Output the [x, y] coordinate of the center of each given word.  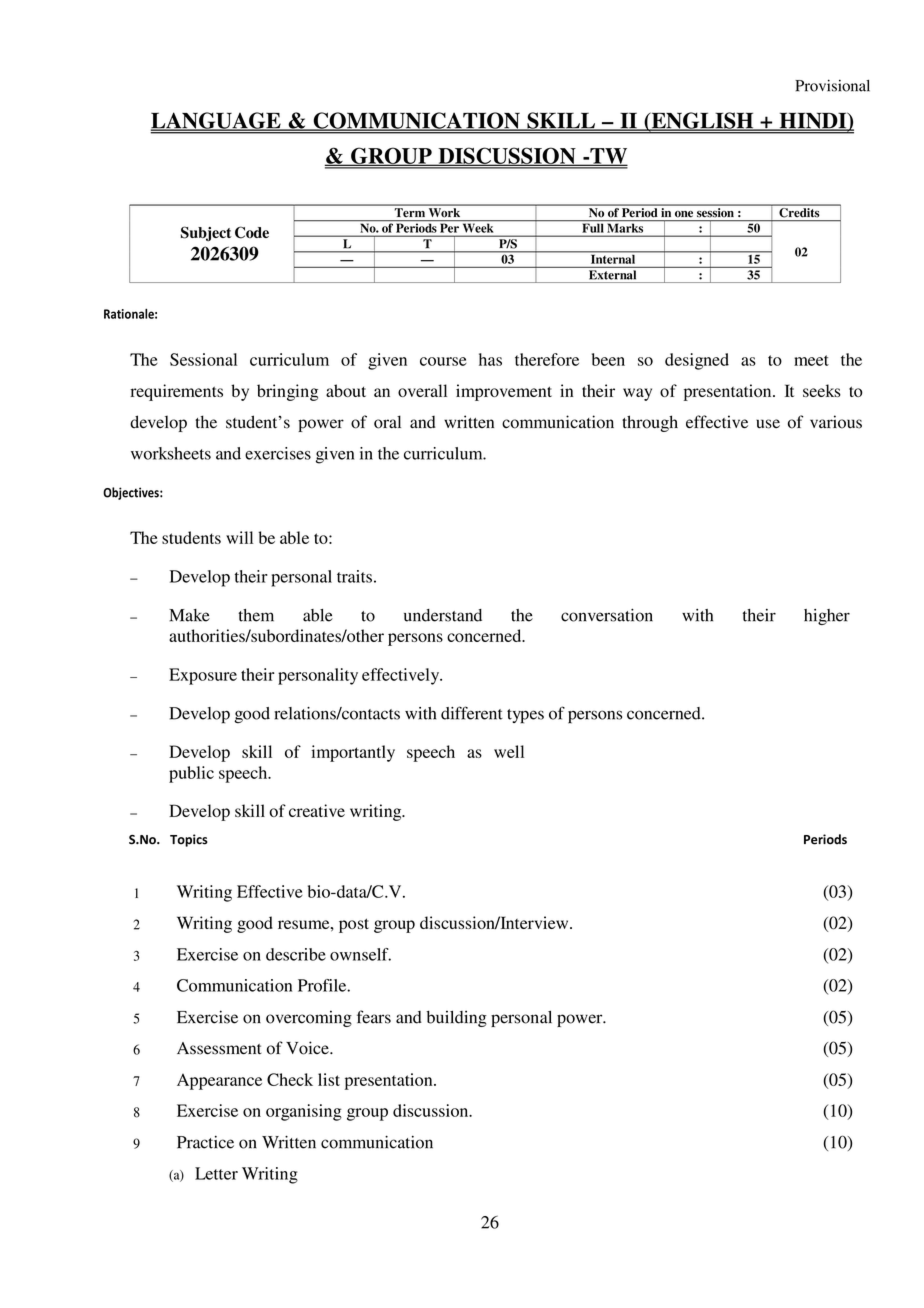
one [684, 214]
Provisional [832, 85]
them [256, 615]
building [456, 1018]
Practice [205, 1142]
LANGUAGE [217, 121]
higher [827, 617]
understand [443, 615]
